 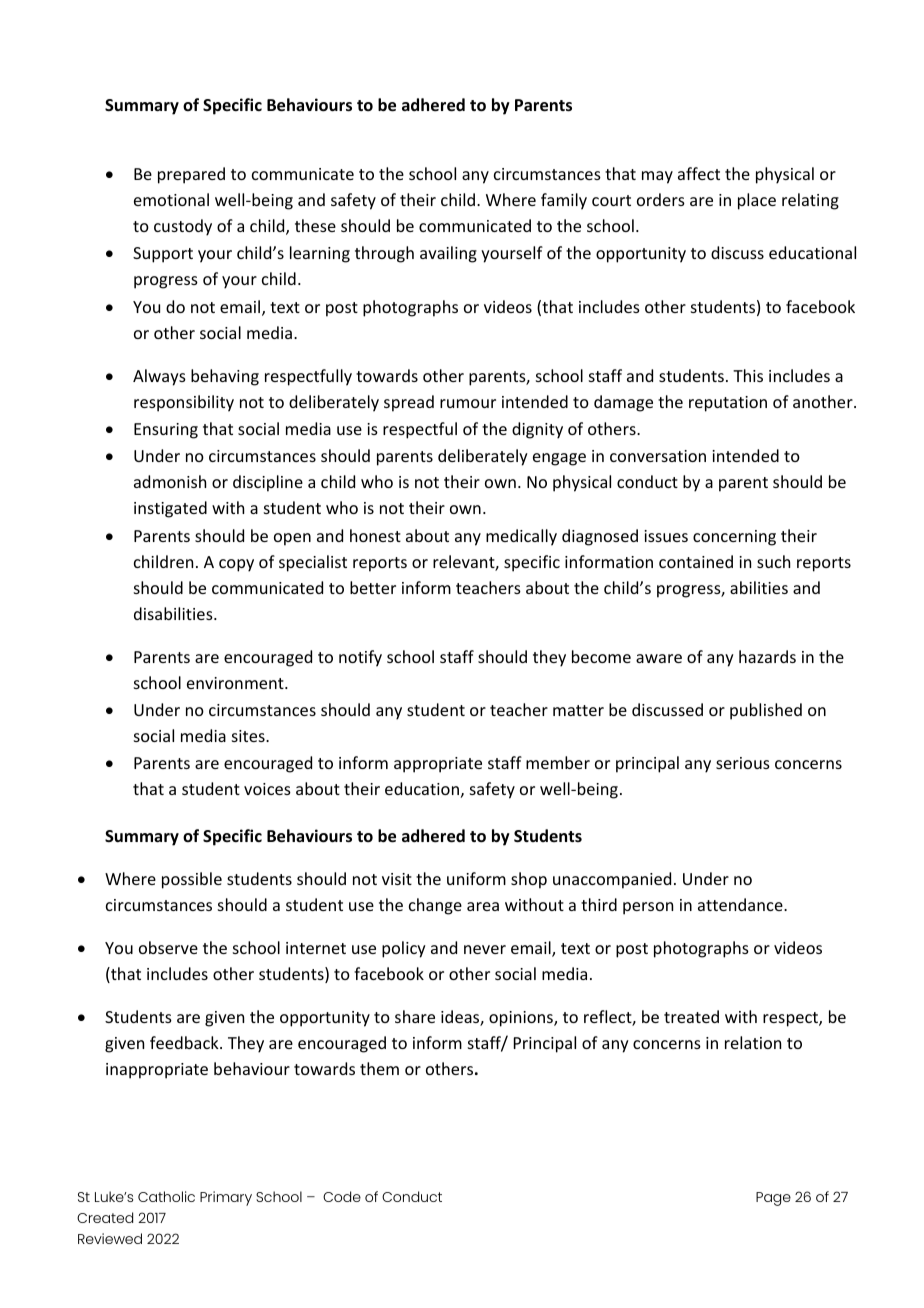 I want to click on availing, so click(x=448, y=254).
